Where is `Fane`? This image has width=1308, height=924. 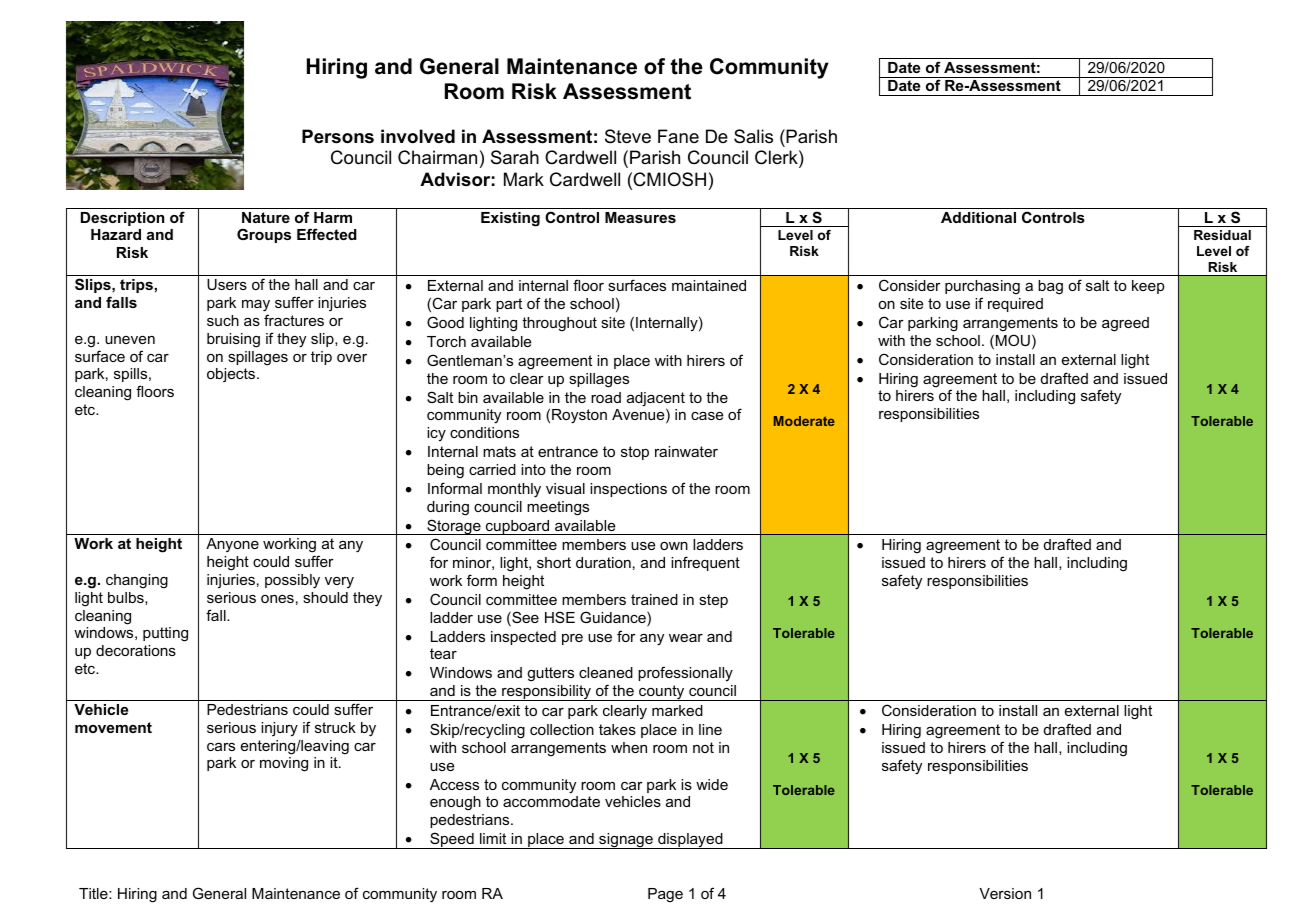 Fane is located at coordinates (678, 136).
